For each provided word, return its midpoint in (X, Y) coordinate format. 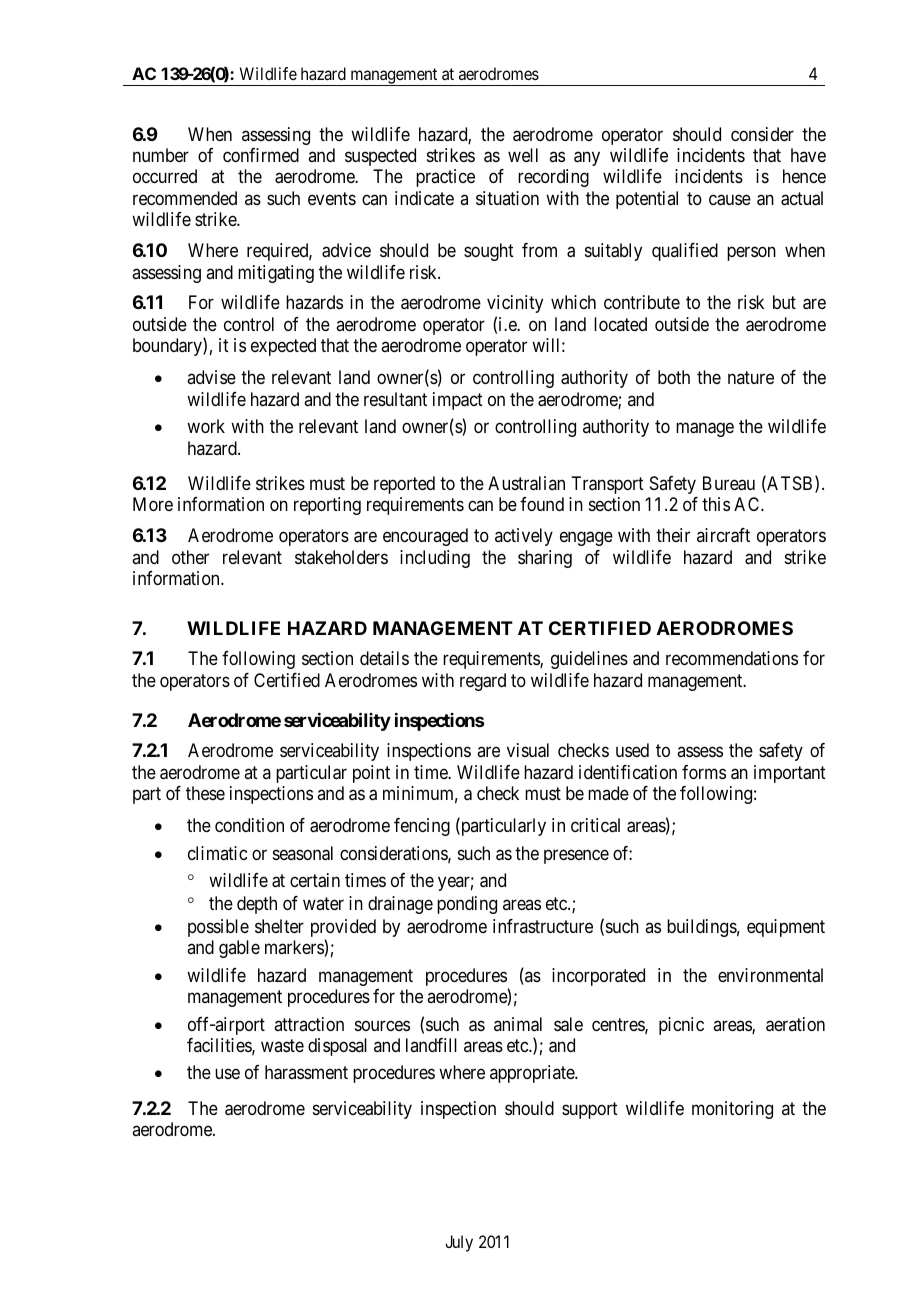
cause (730, 200)
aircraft (723, 535)
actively (524, 537)
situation (507, 198)
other (190, 557)
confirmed (261, 155)
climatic (217, 853)
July (459, 1243)
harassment (306, 1072)
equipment (786, 928)
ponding (467, 905)
